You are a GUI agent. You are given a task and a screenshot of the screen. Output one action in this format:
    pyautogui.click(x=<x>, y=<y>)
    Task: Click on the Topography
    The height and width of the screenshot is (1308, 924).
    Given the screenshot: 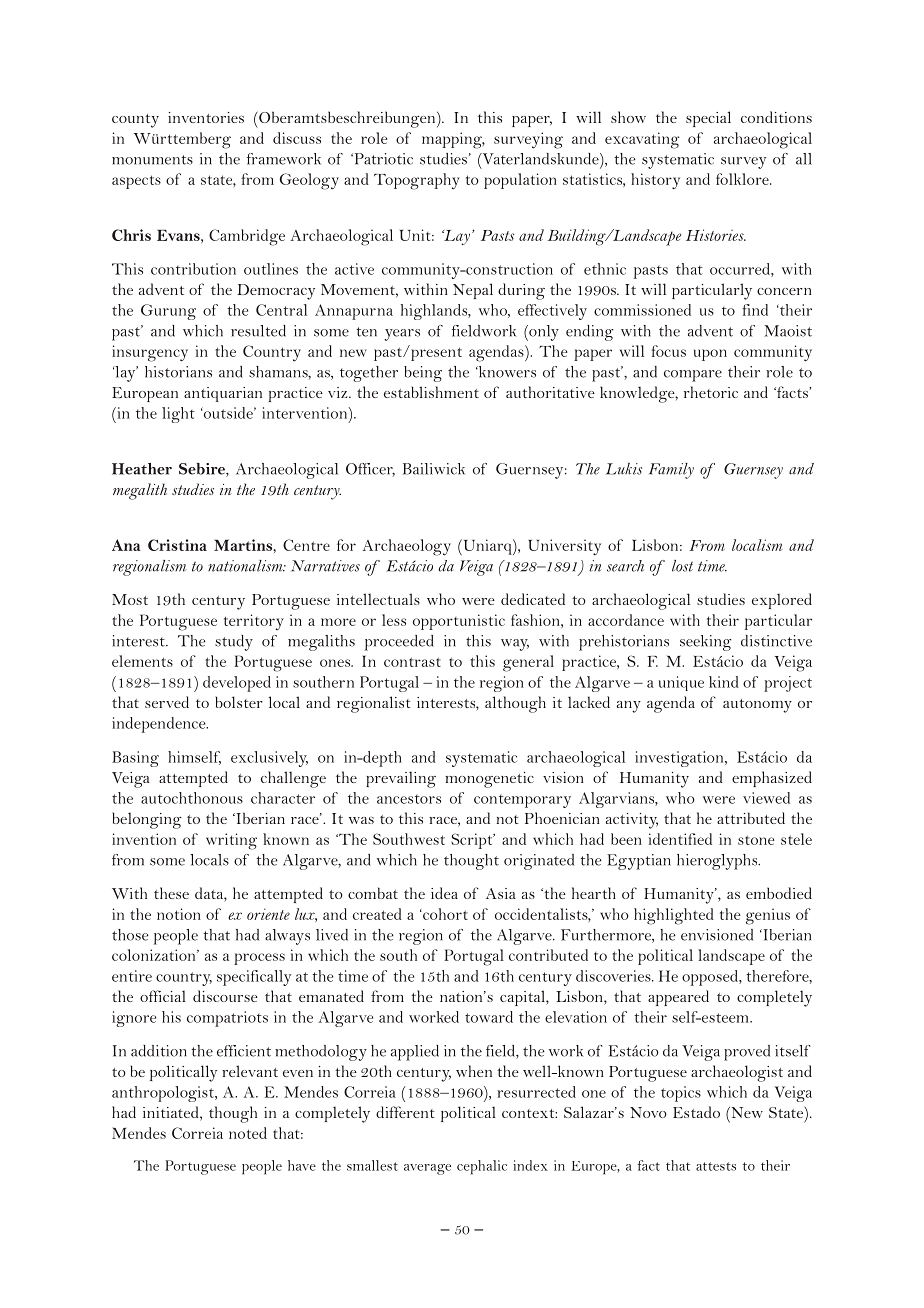 What is the action you would take?
    pyautogui.click(x=417, y=181)
